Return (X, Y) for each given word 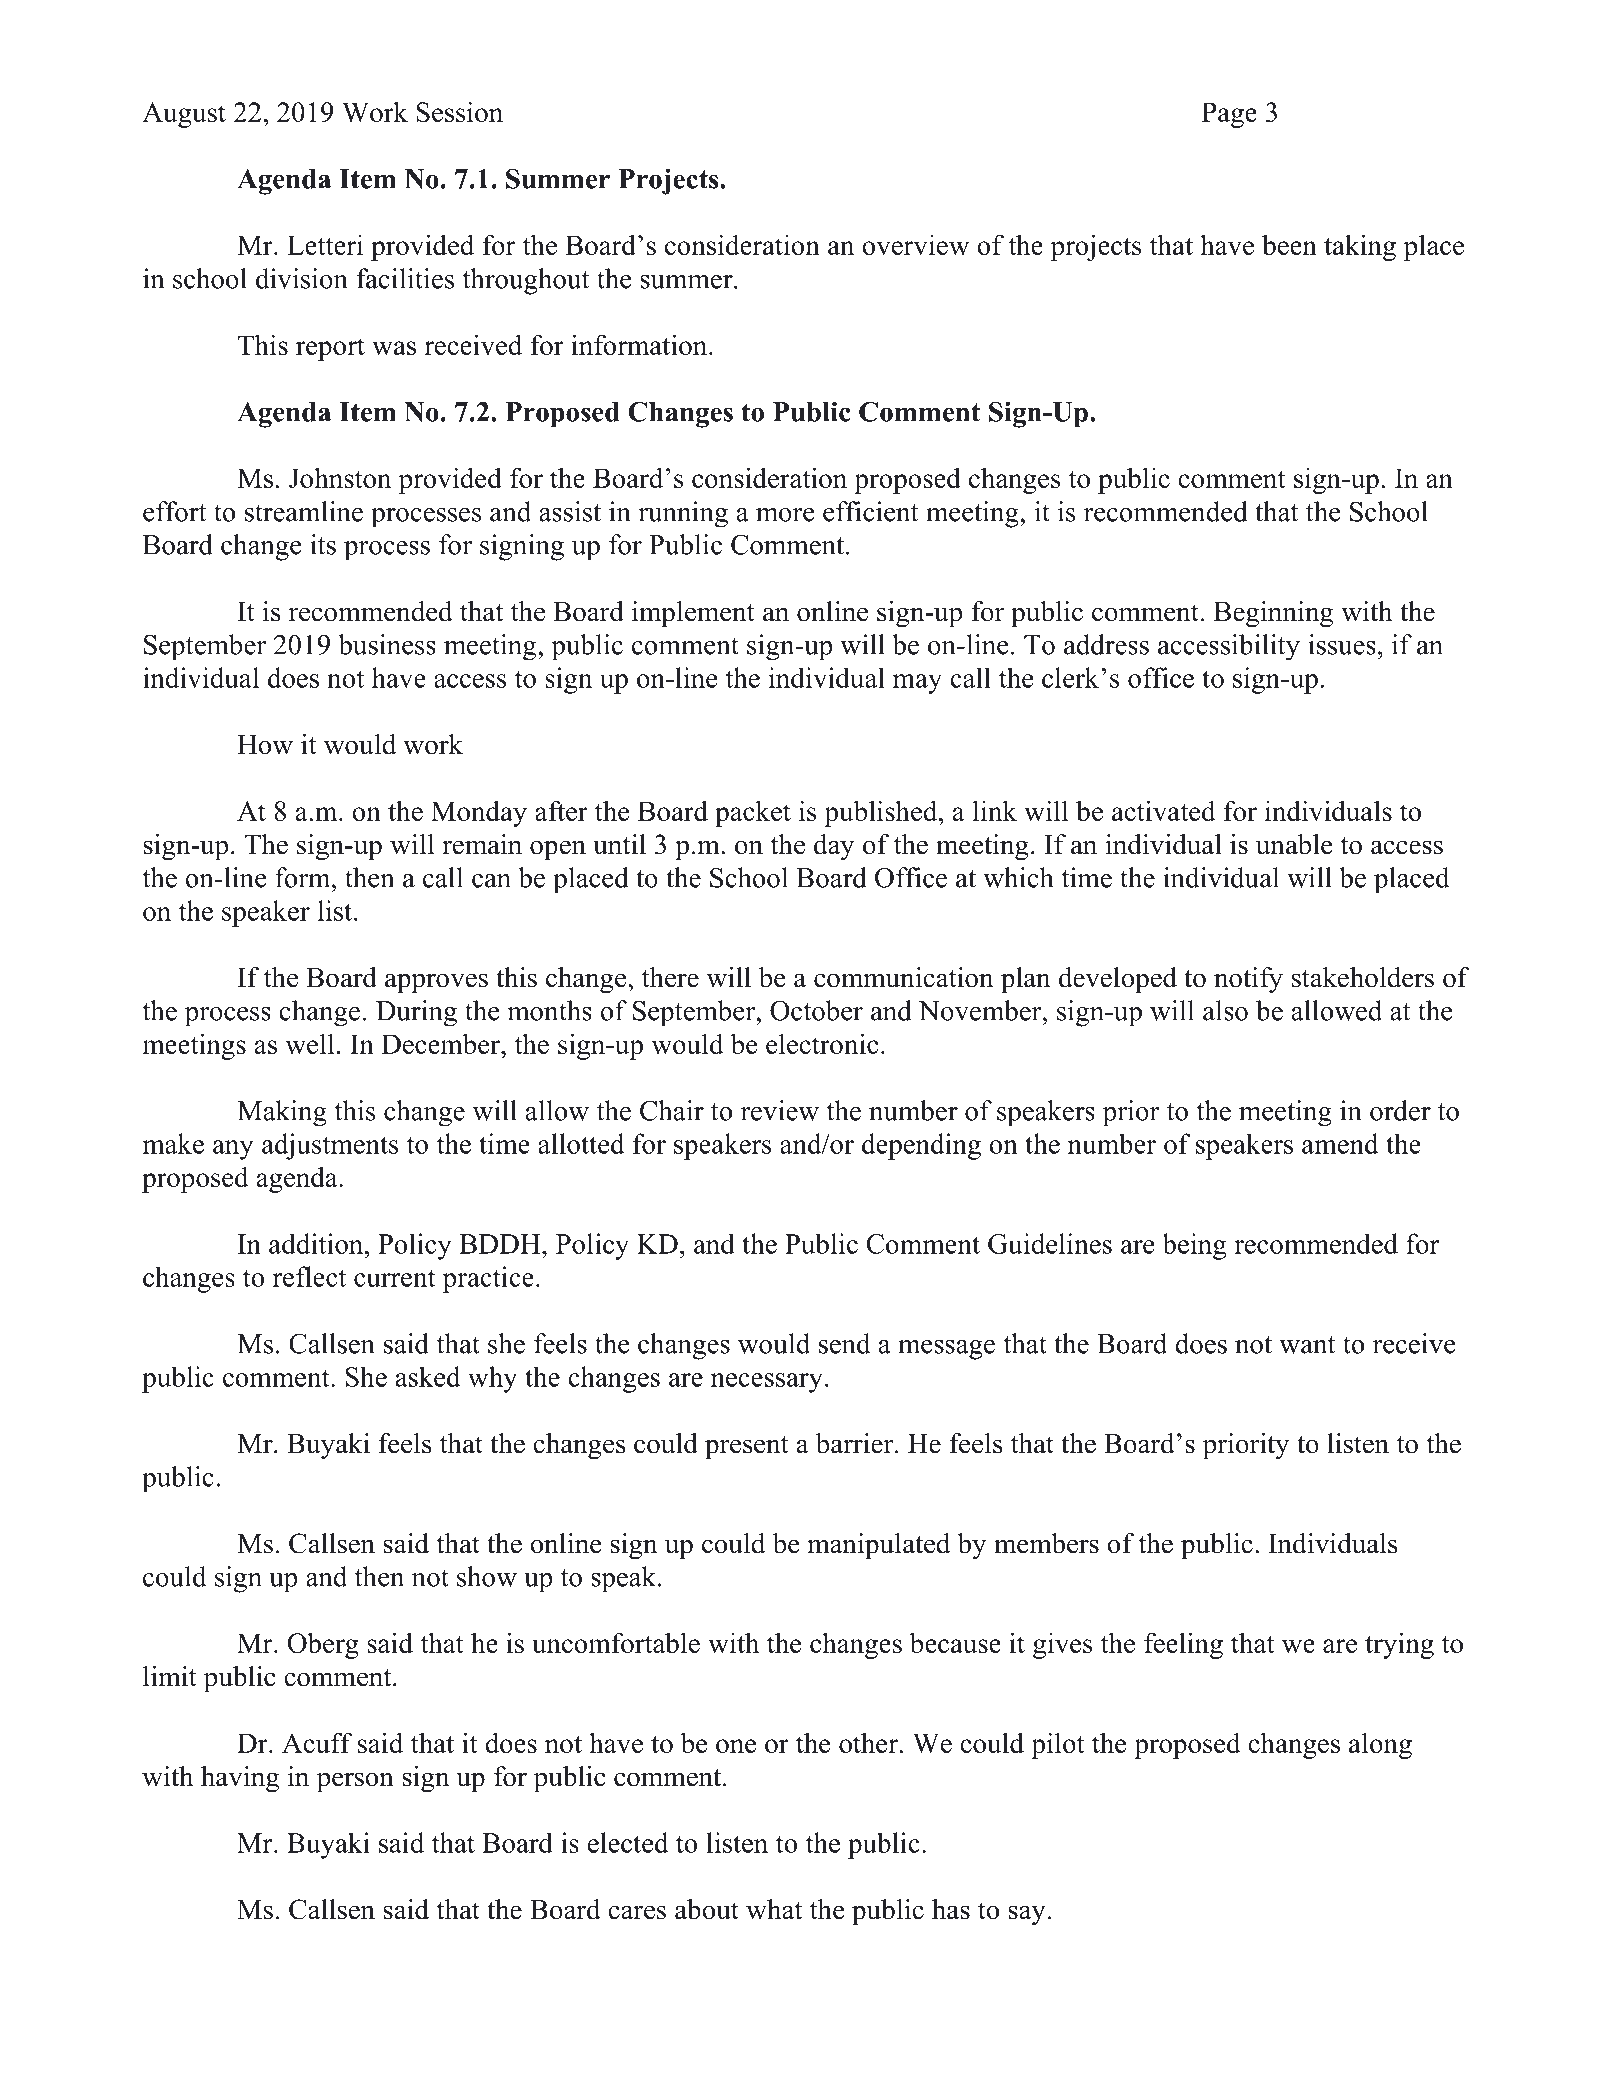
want (1307, 1345)
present (747, 1447)
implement (693, 614)
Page (1229, 115)
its (323, 544)
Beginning (1273, 614)
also (1225, 1010)
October (816, 1010)
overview (915, 244)
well (310, 1043)
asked (428, 1376)
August (184, 115)
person (355, 1782)
